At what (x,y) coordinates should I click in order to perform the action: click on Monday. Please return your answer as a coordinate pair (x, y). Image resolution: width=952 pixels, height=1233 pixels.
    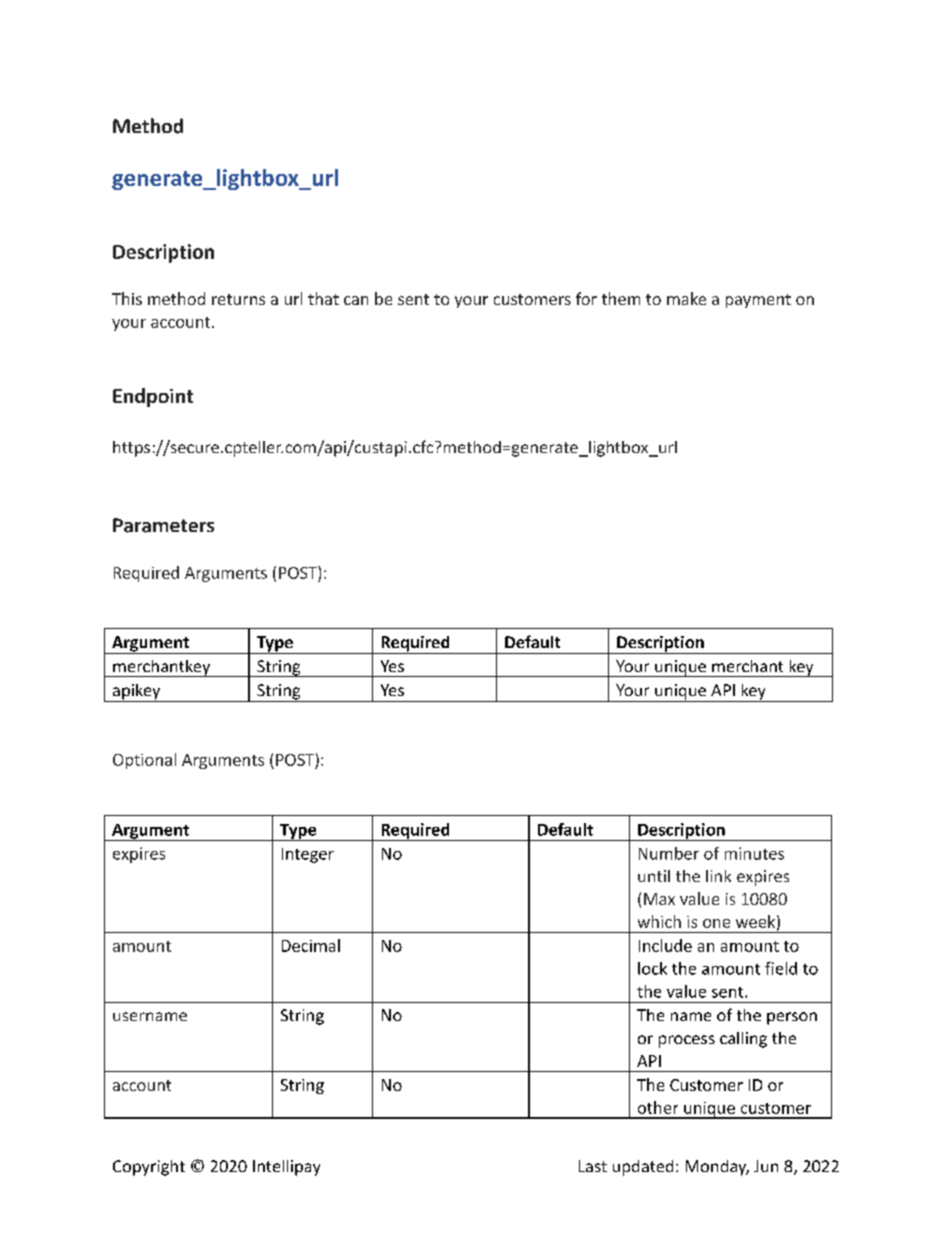
    Looking at the image, I should click on (717, 1168).
